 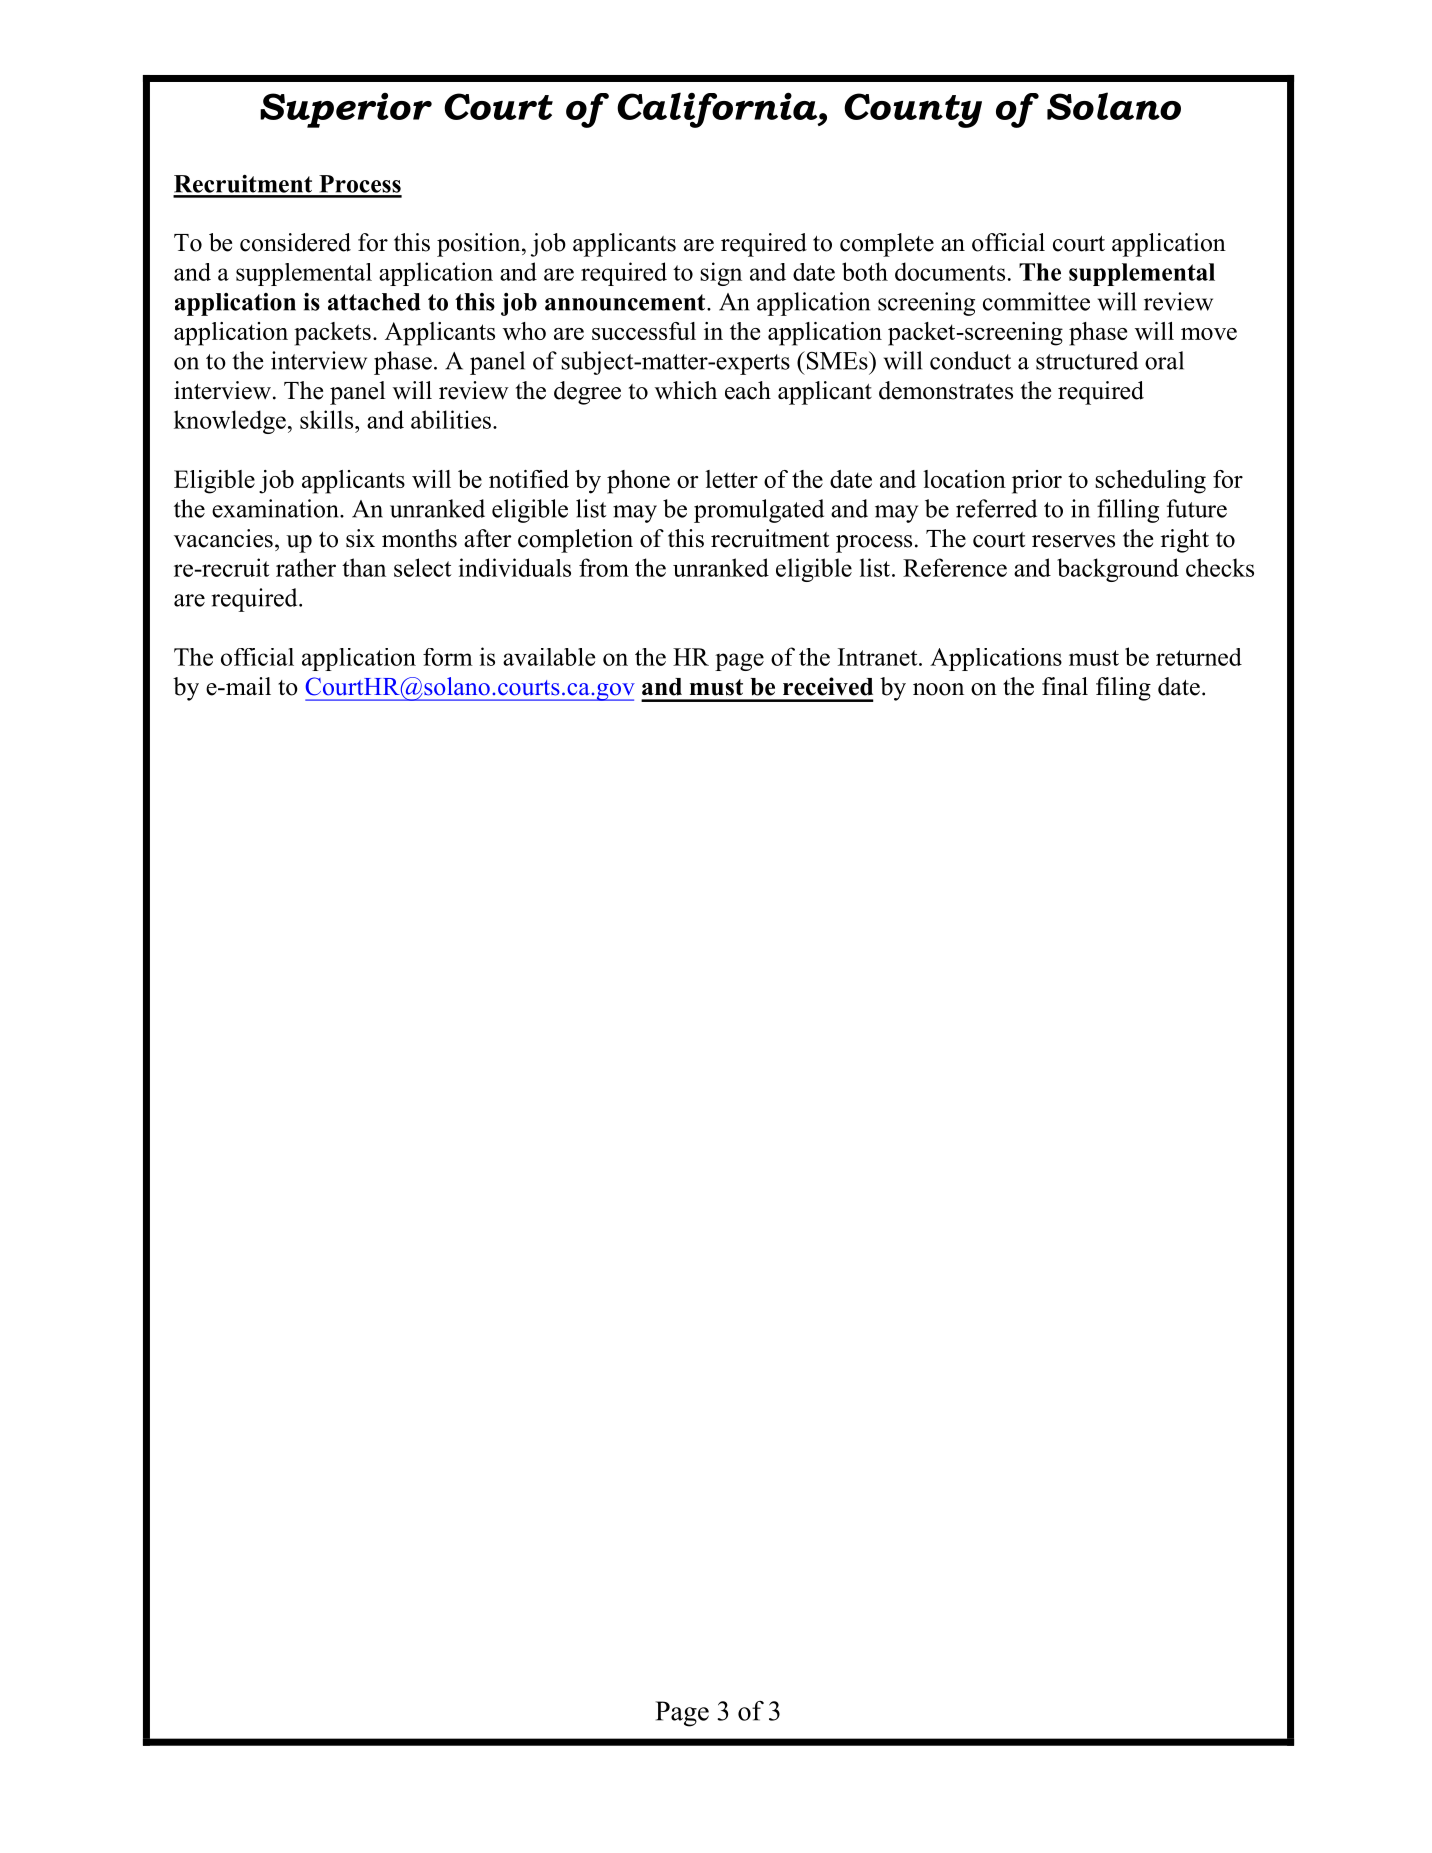 What do you see at coordinates (828, 686) in the document?
I see `received` at bounding box center [828, 686].
